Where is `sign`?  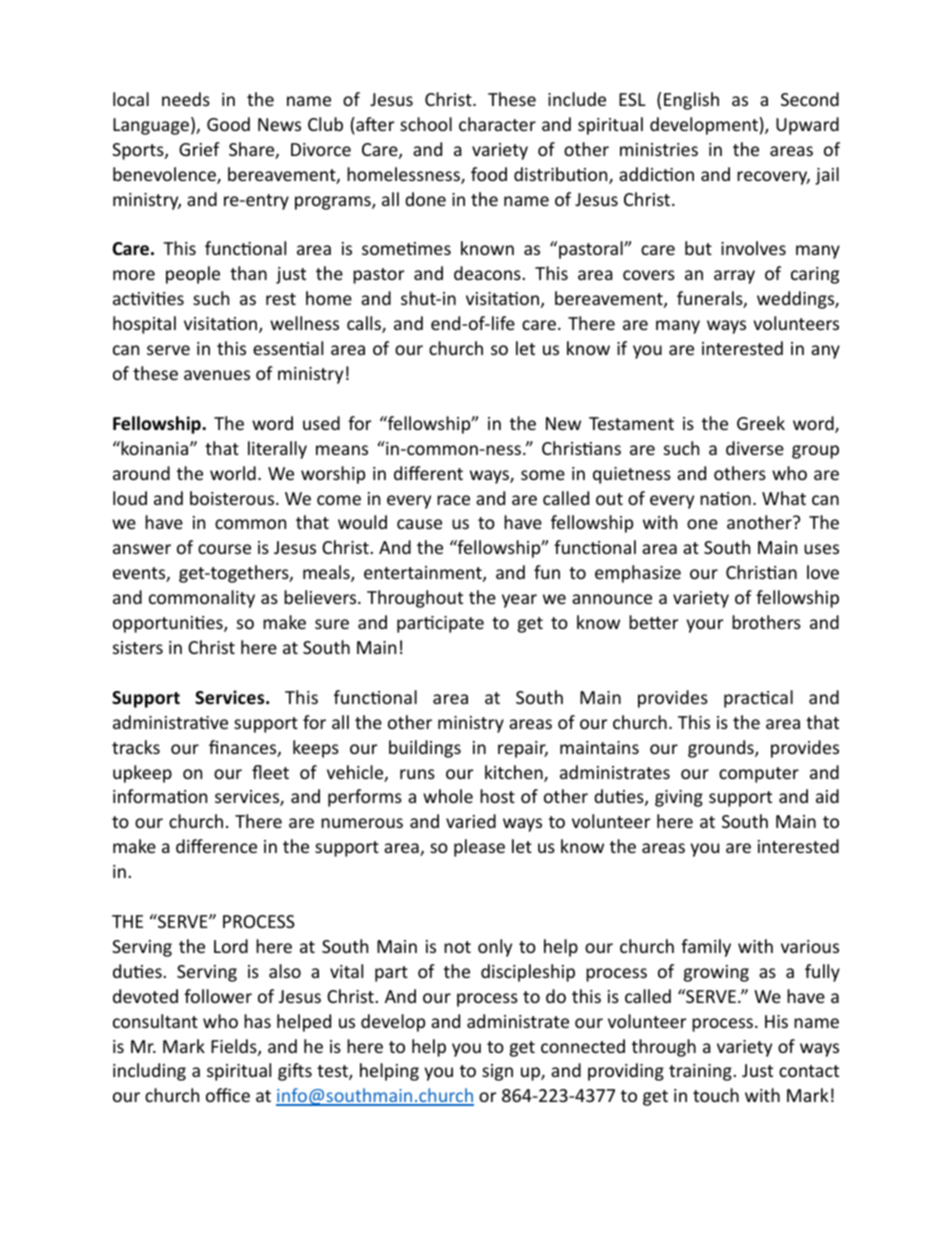 sign is located at coordinates (497, 1072).
